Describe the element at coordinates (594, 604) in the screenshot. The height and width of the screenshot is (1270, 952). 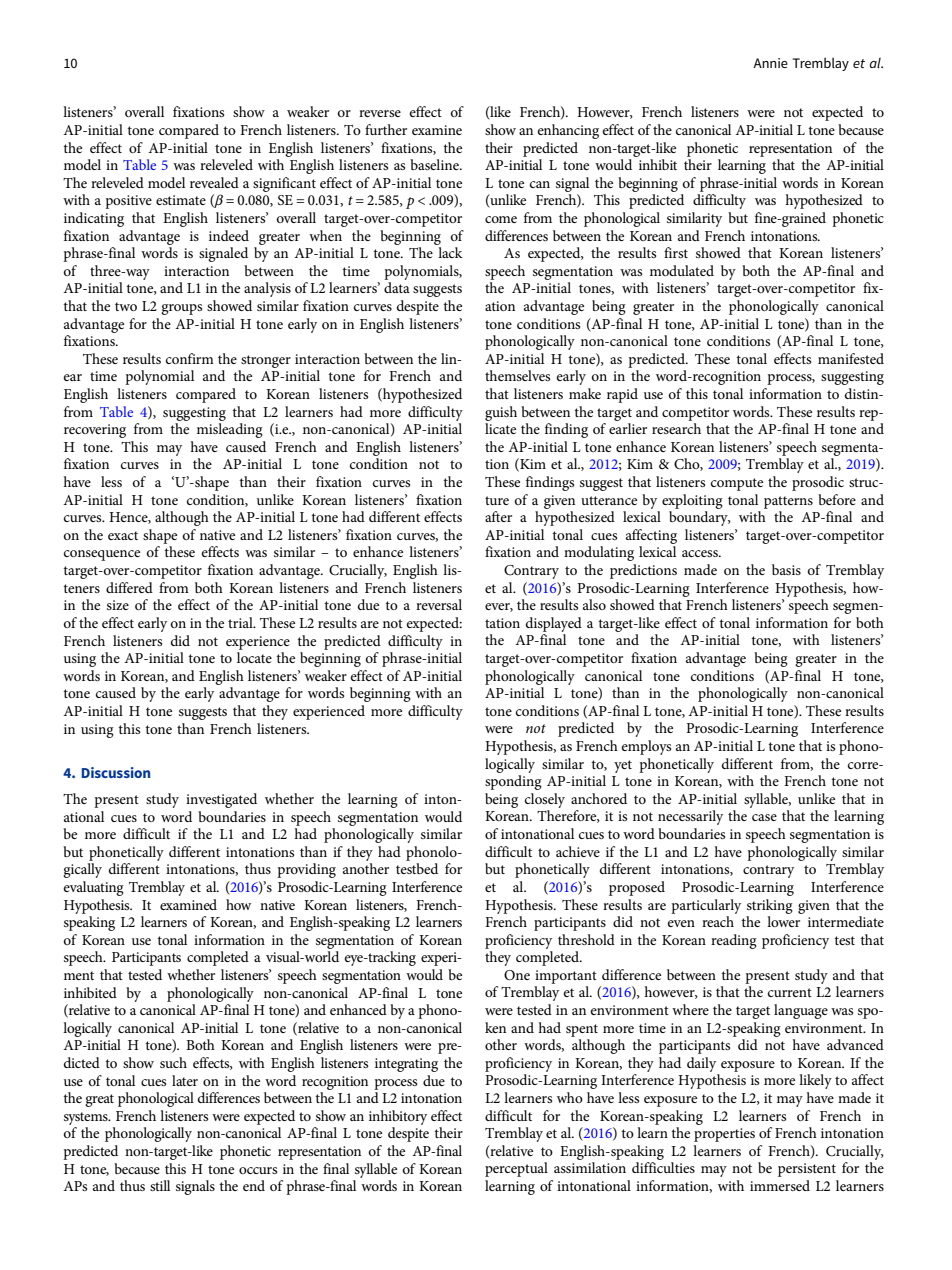
I see `also` at that location.
